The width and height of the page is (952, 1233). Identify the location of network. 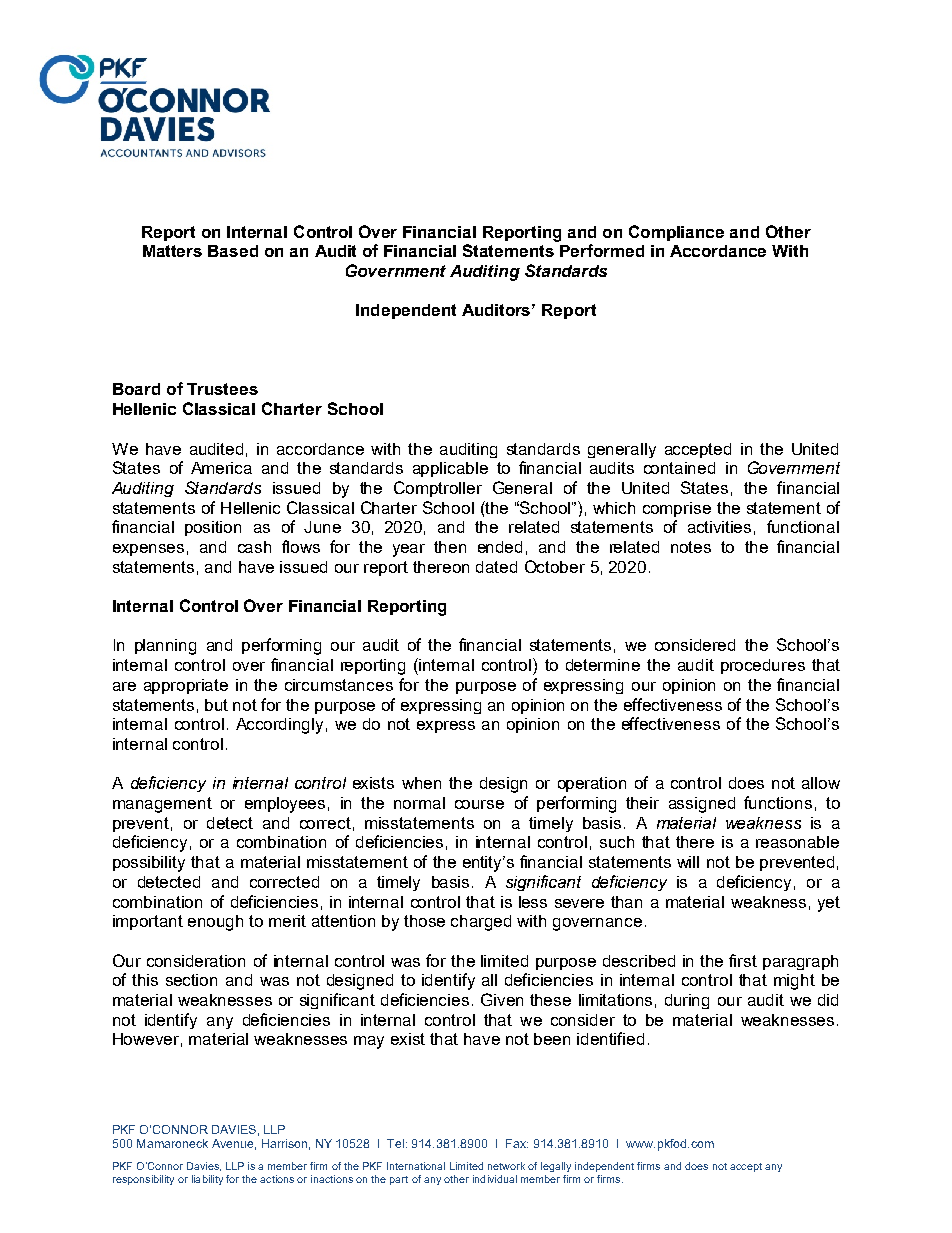
(506, 1166).
